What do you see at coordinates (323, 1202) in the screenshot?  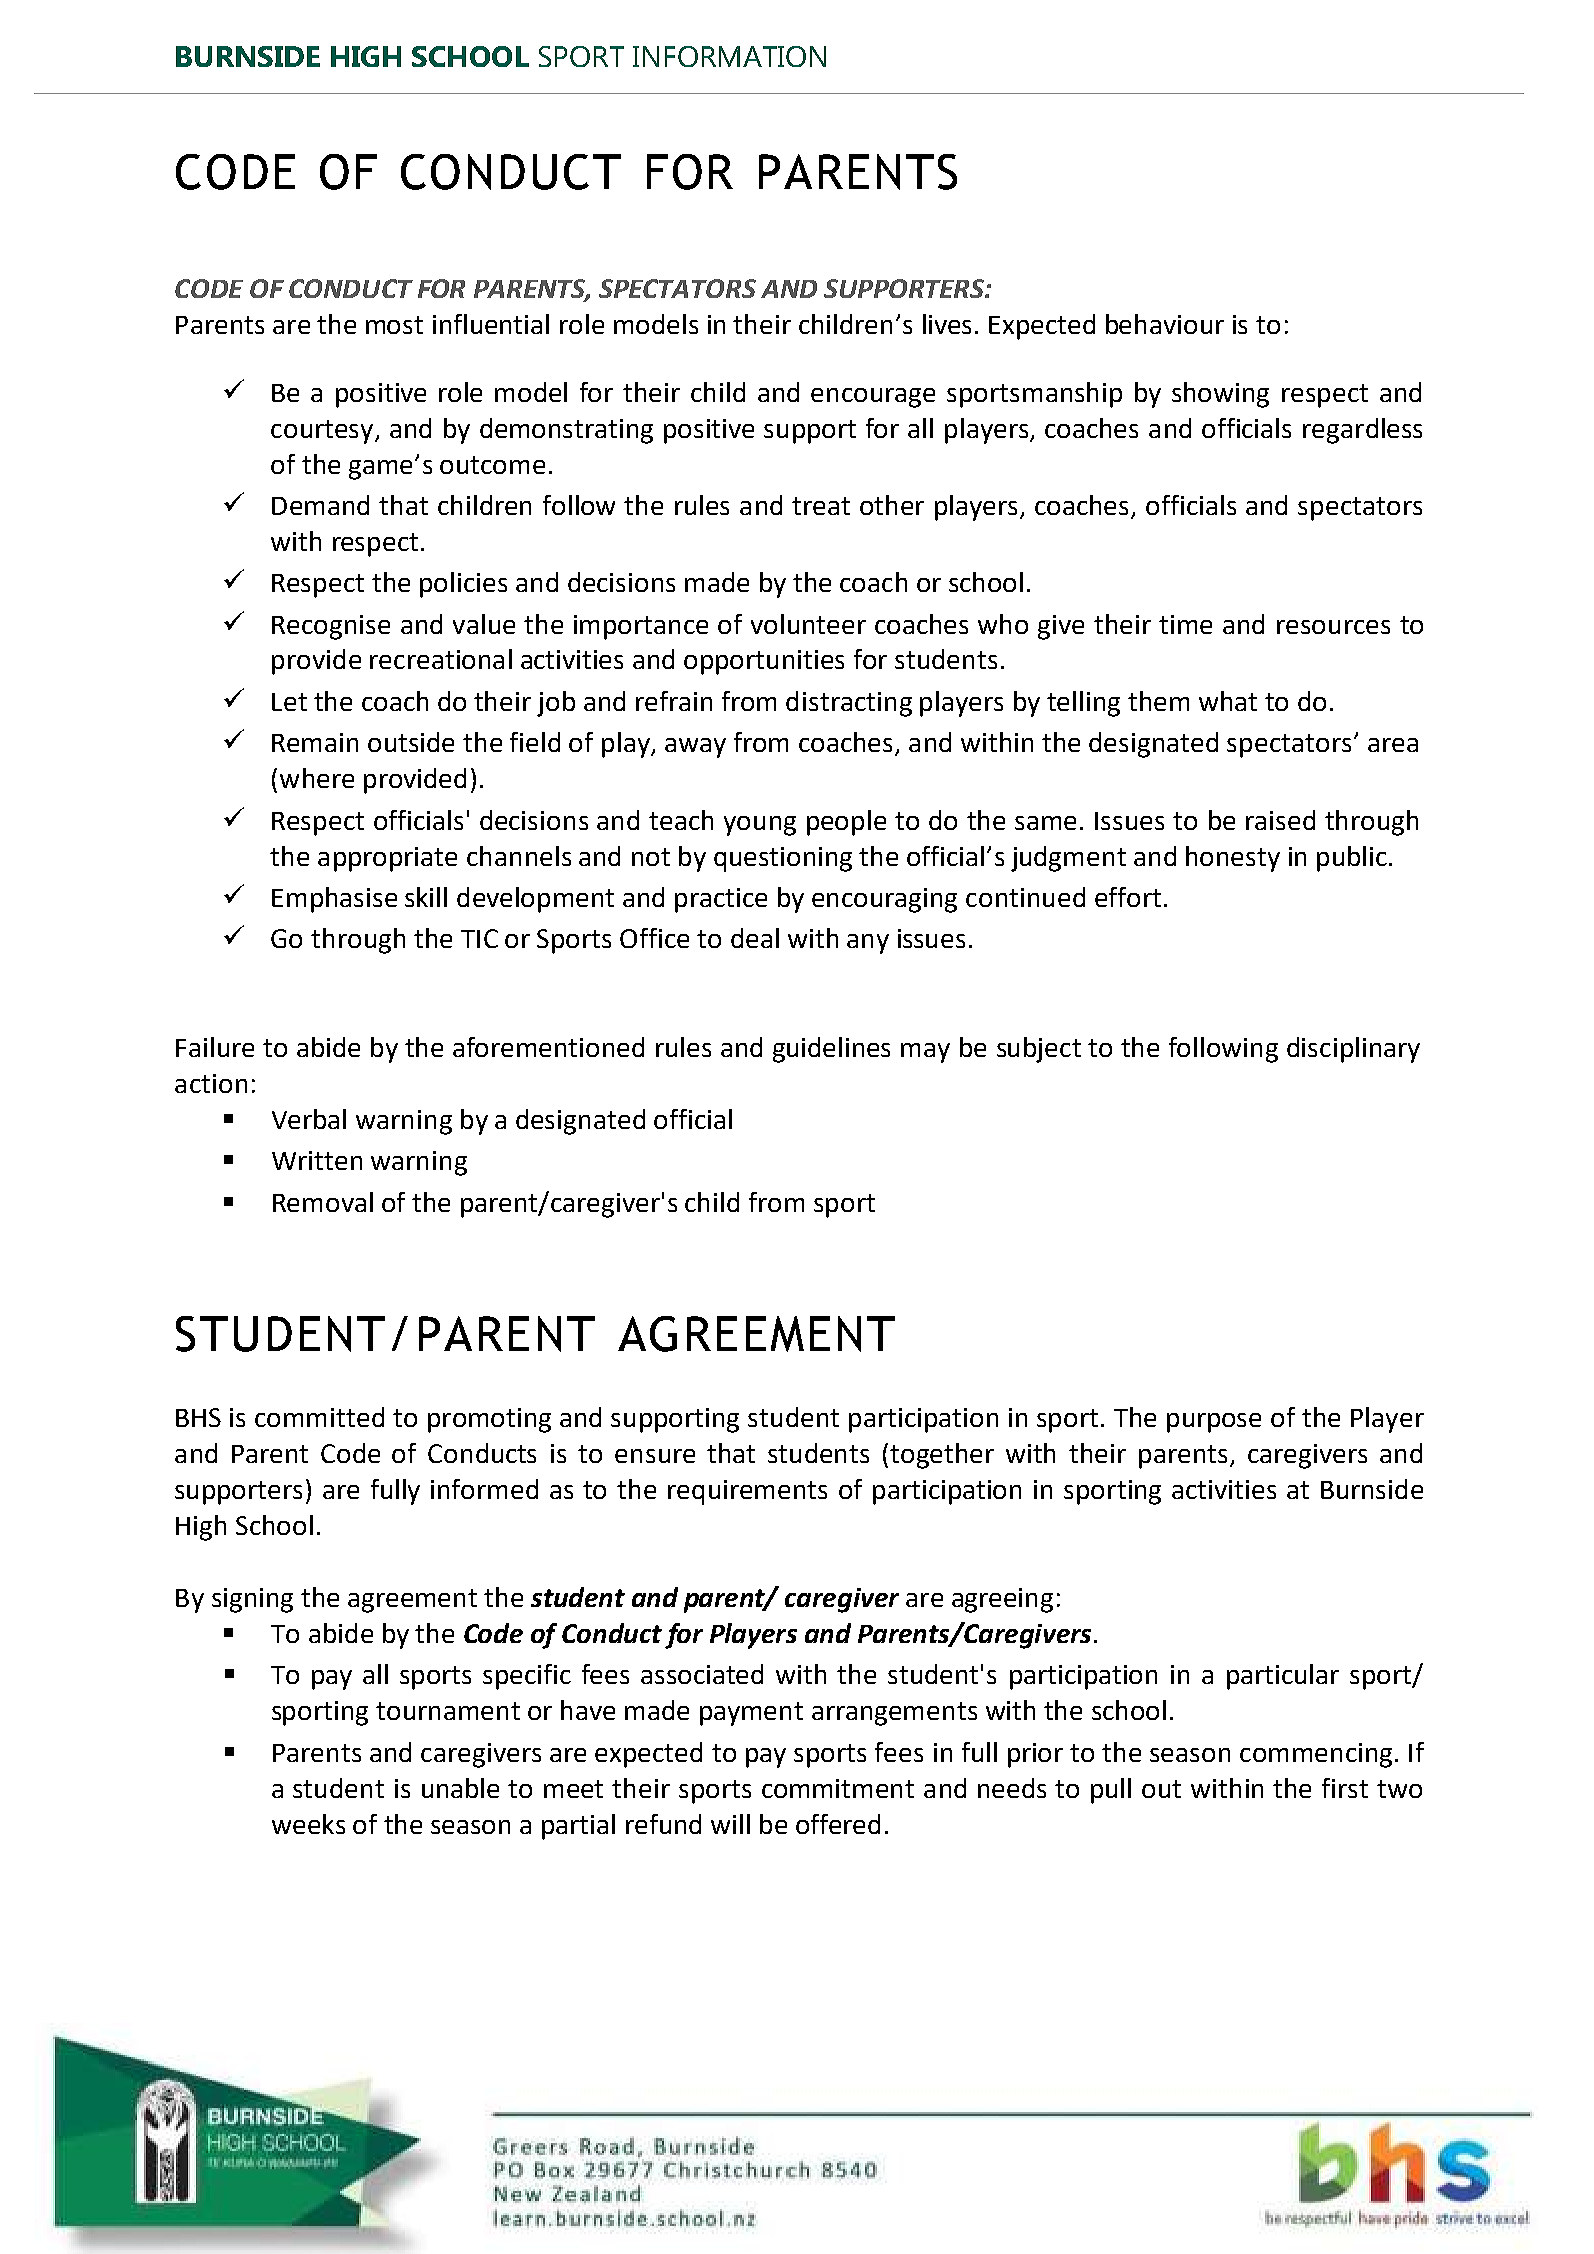 I see `Removal` at bounding box center [323, 1202].
